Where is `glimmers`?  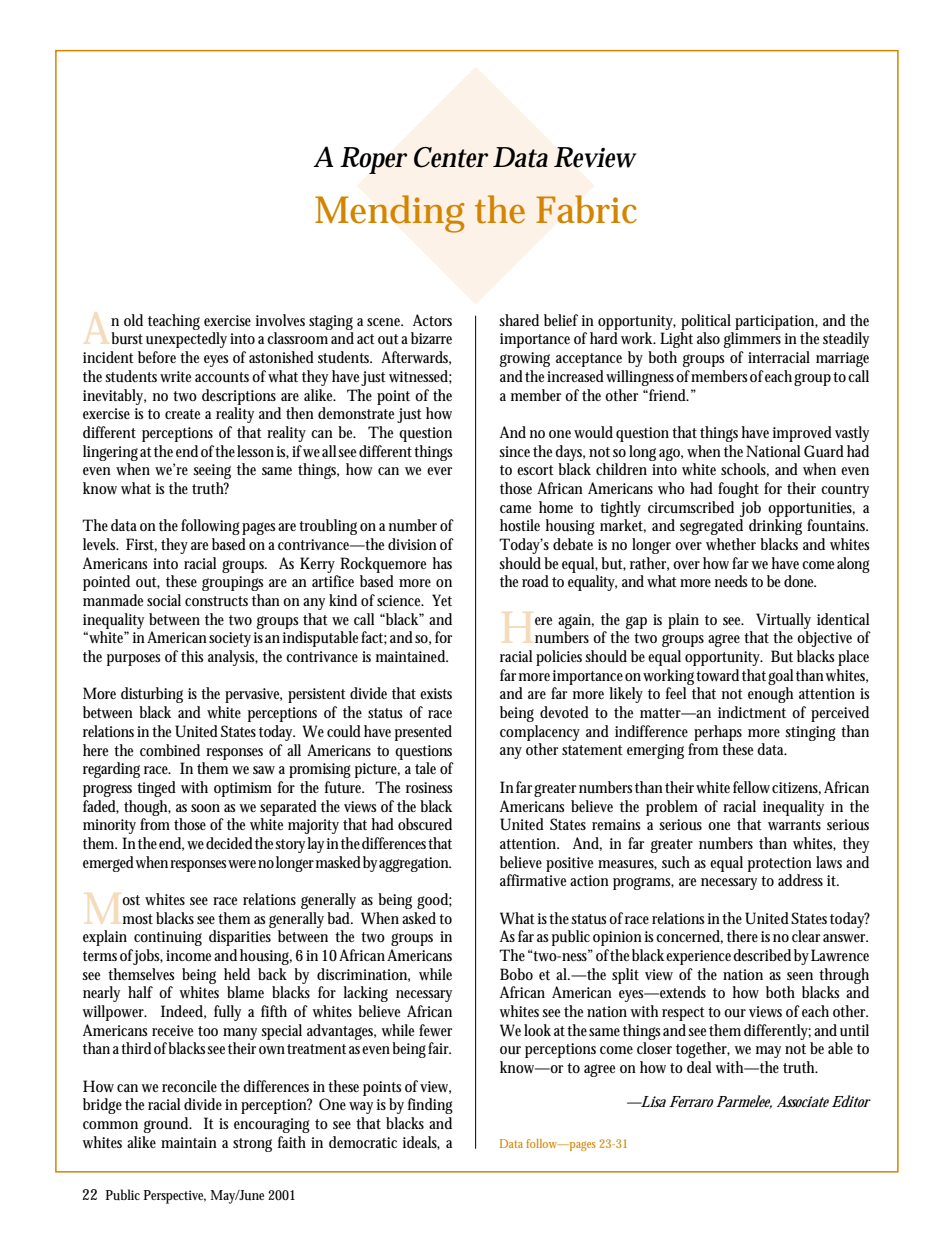
glimmers is located at coordinates (754, 340).
